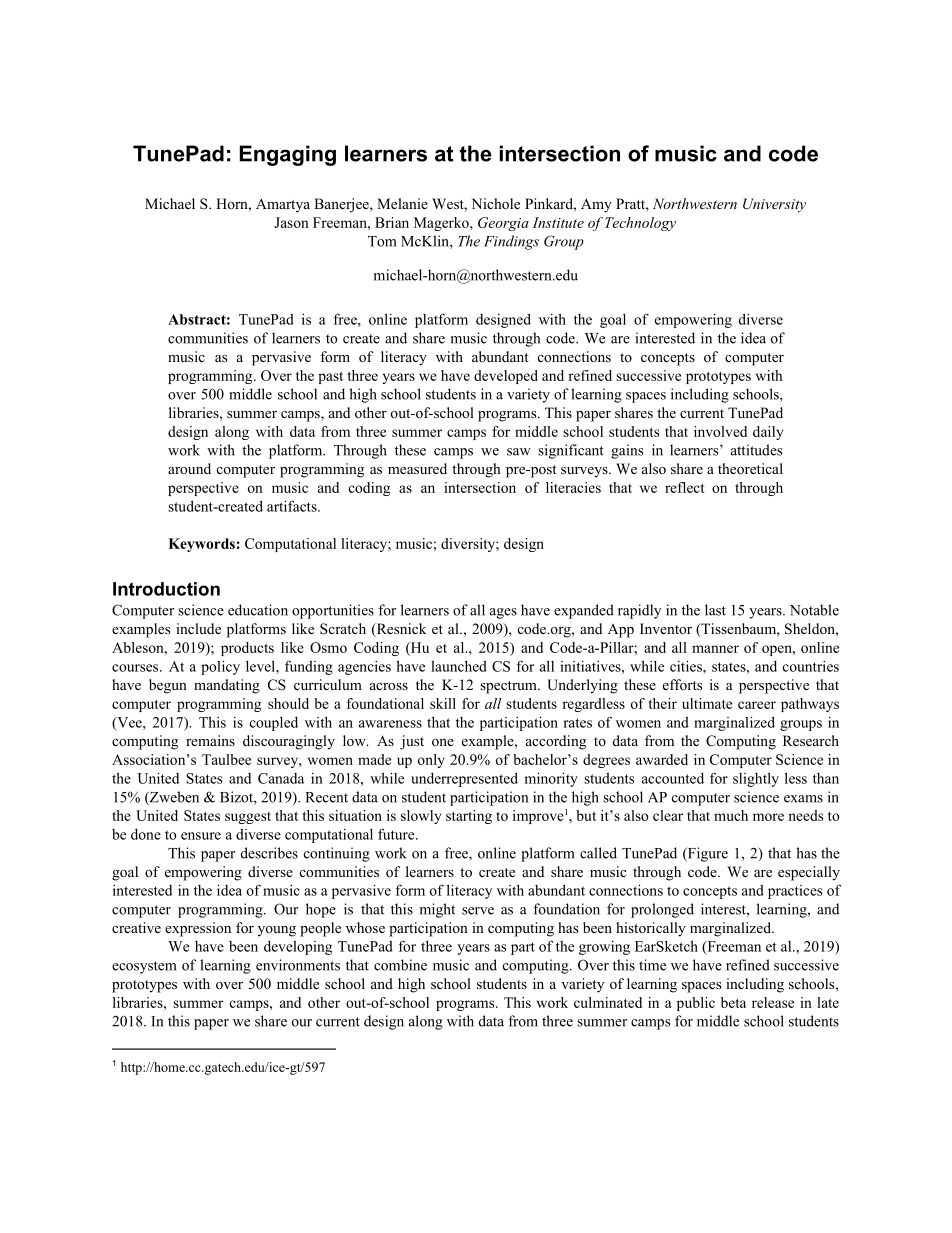 The image size is (952, 1233). What do you see at coordinates (227, 686) in the page?
I see `mandating` at bounding box center [227, 686].
